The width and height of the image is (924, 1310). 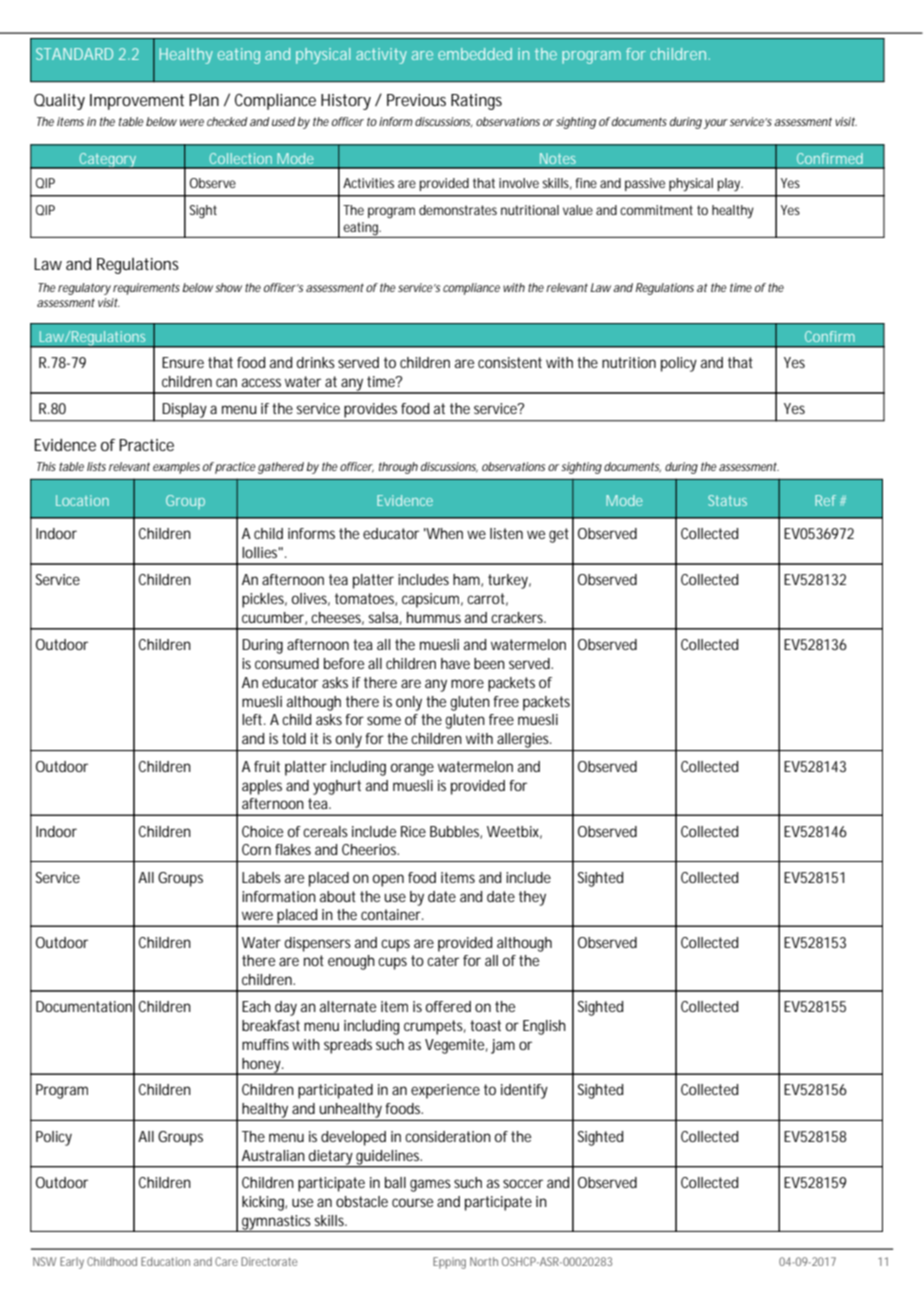 I want to click on course, so click(x=412, y=1202).
